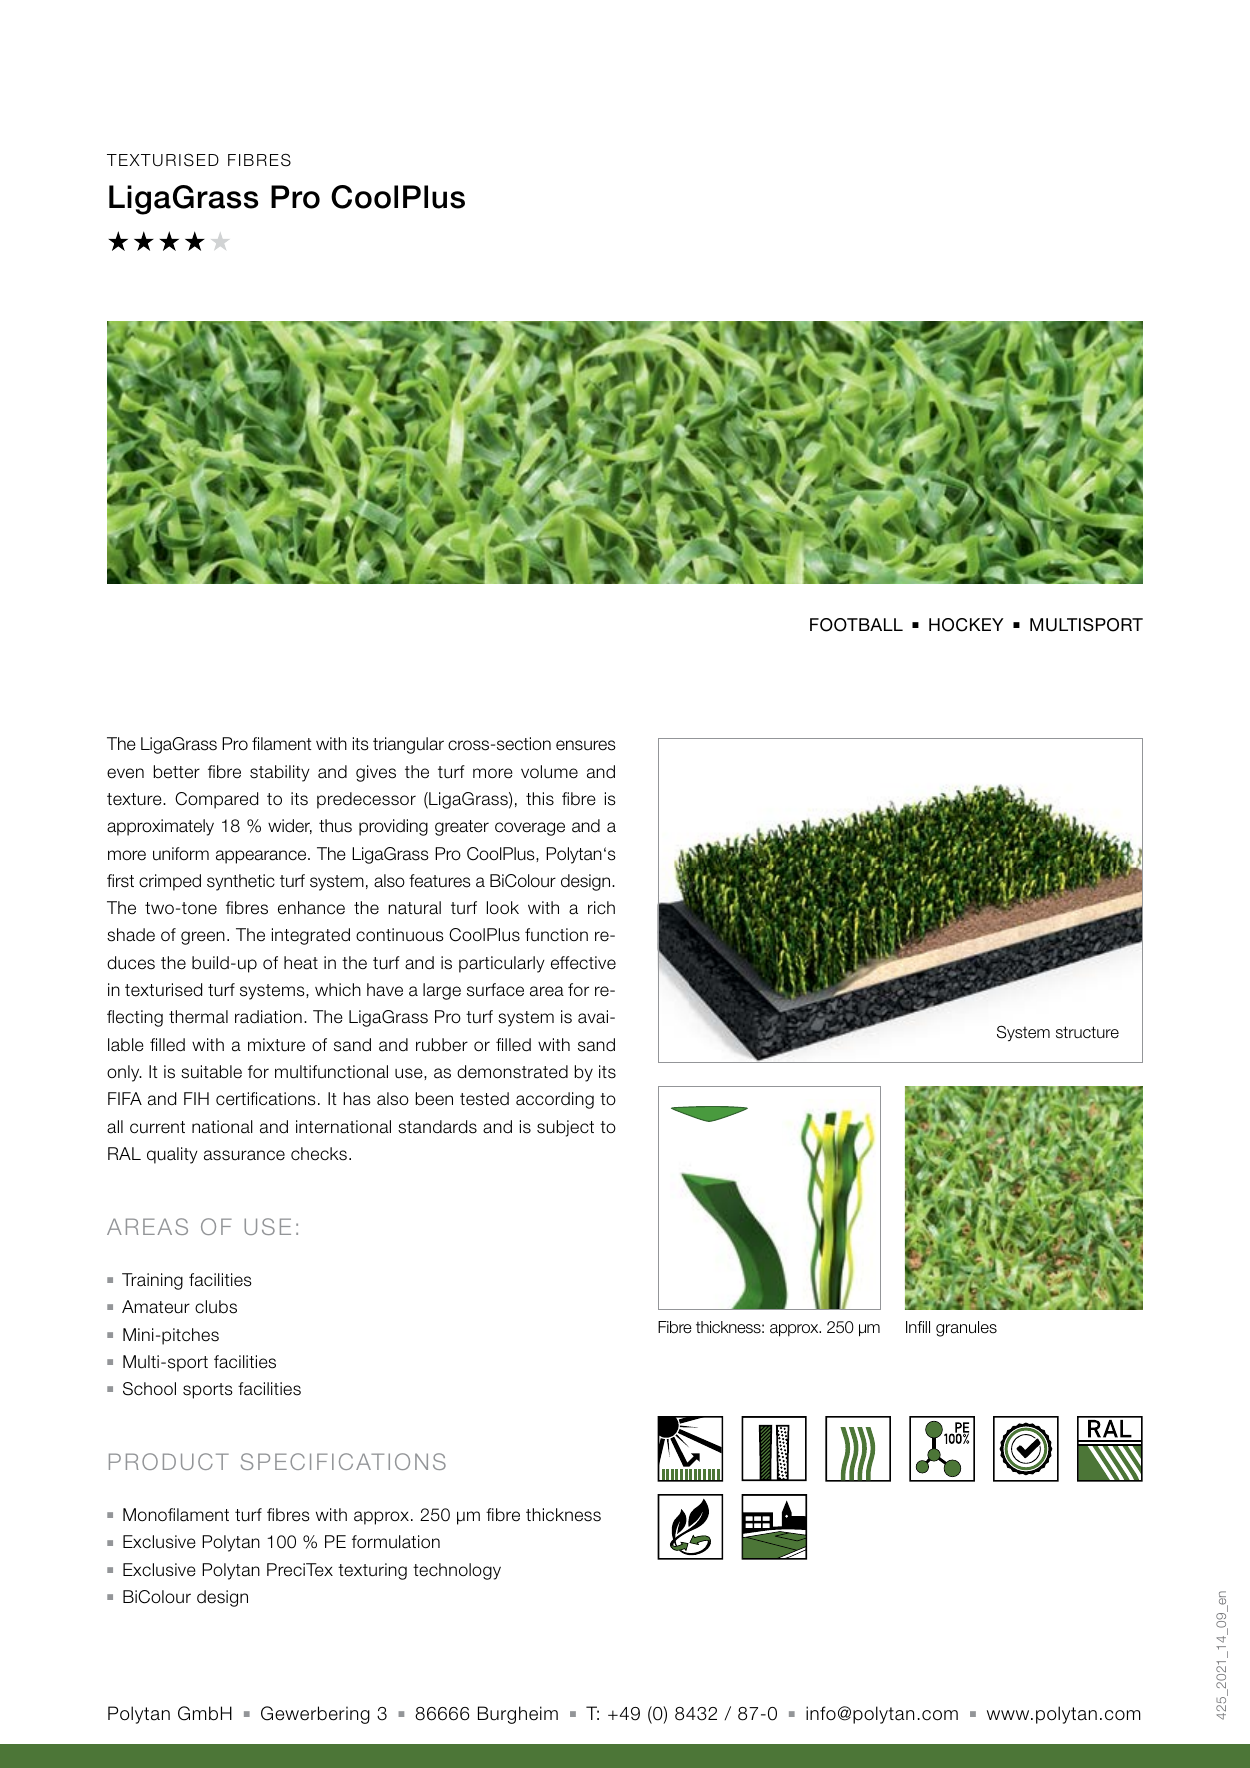 This screenshot has height=1768, width=1250. Describe the element at coordinates (152, 1281) in the screenshot. I see `Training` at that location.
